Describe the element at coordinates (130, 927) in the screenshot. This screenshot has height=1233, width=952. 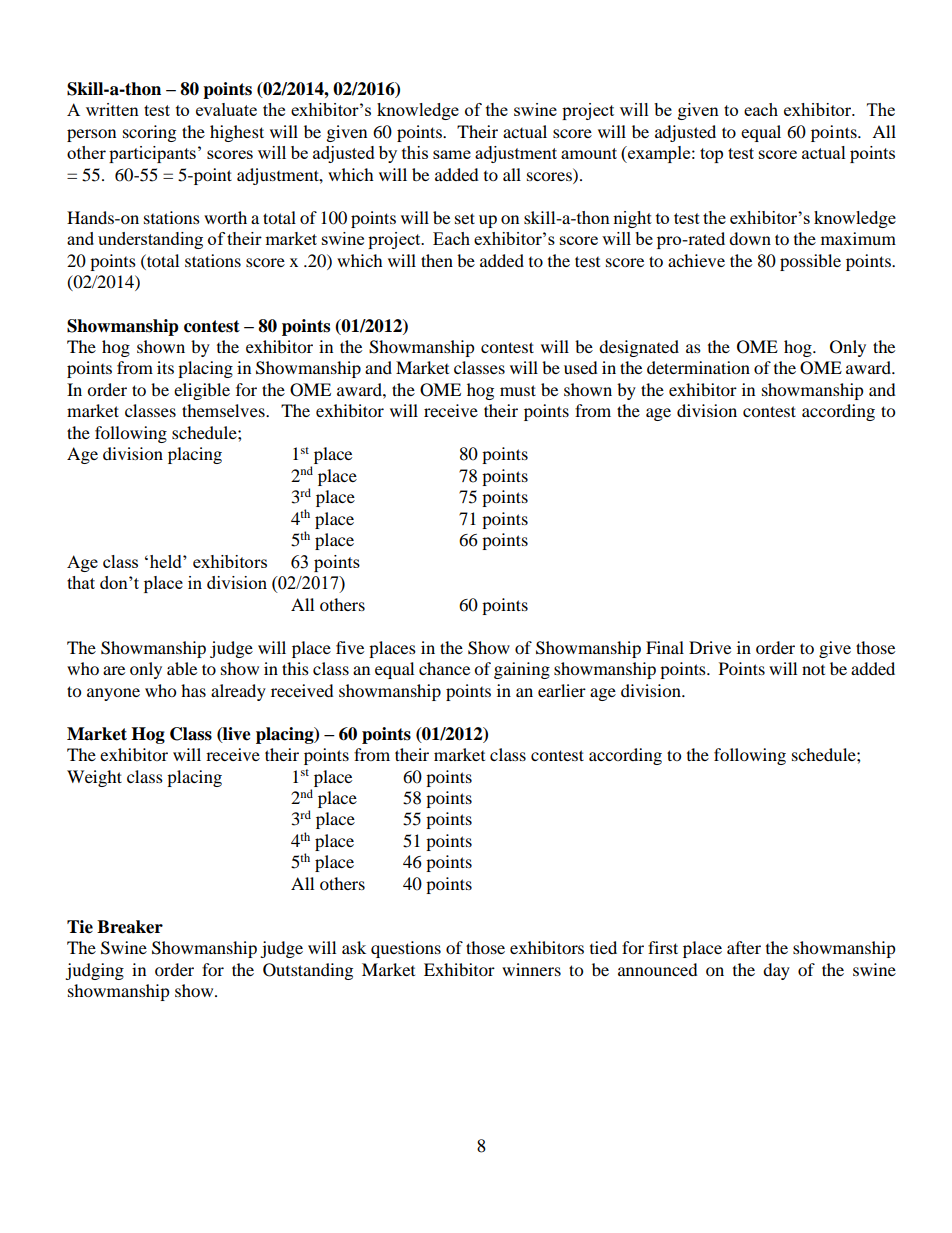
I see `Breaker` at that location.
